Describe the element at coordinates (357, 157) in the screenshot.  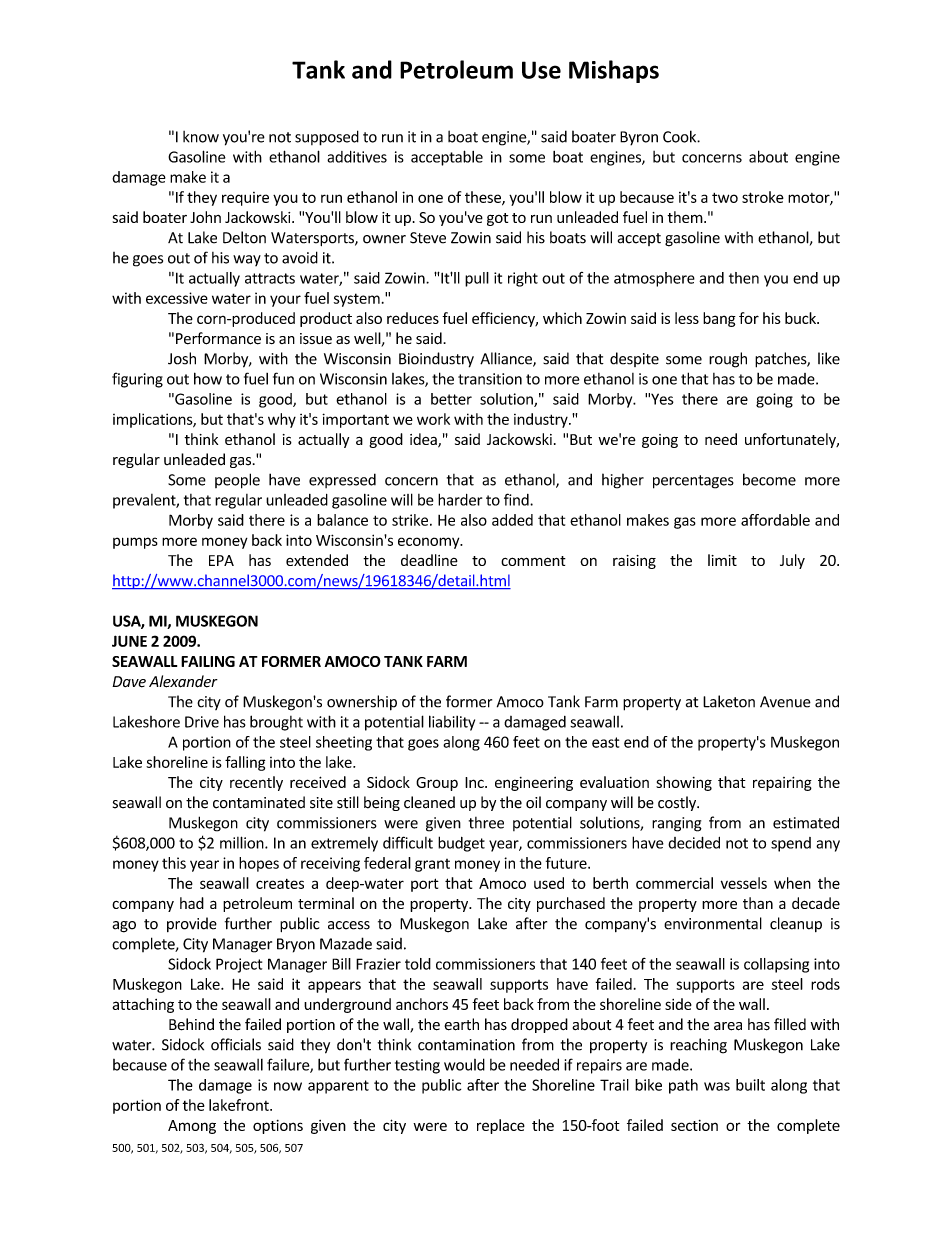
I see `additives` at that location.
